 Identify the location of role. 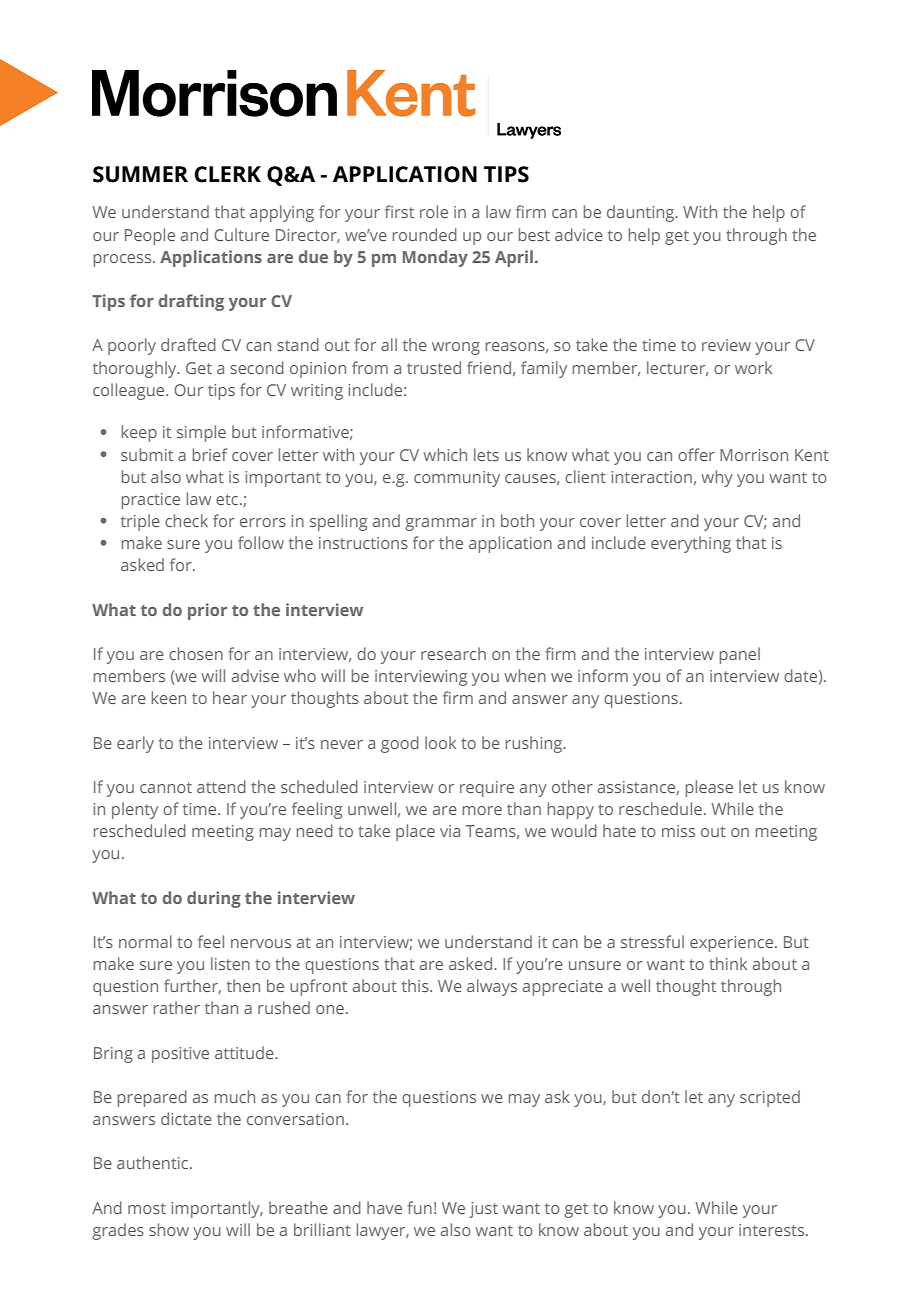
(434, 211).
